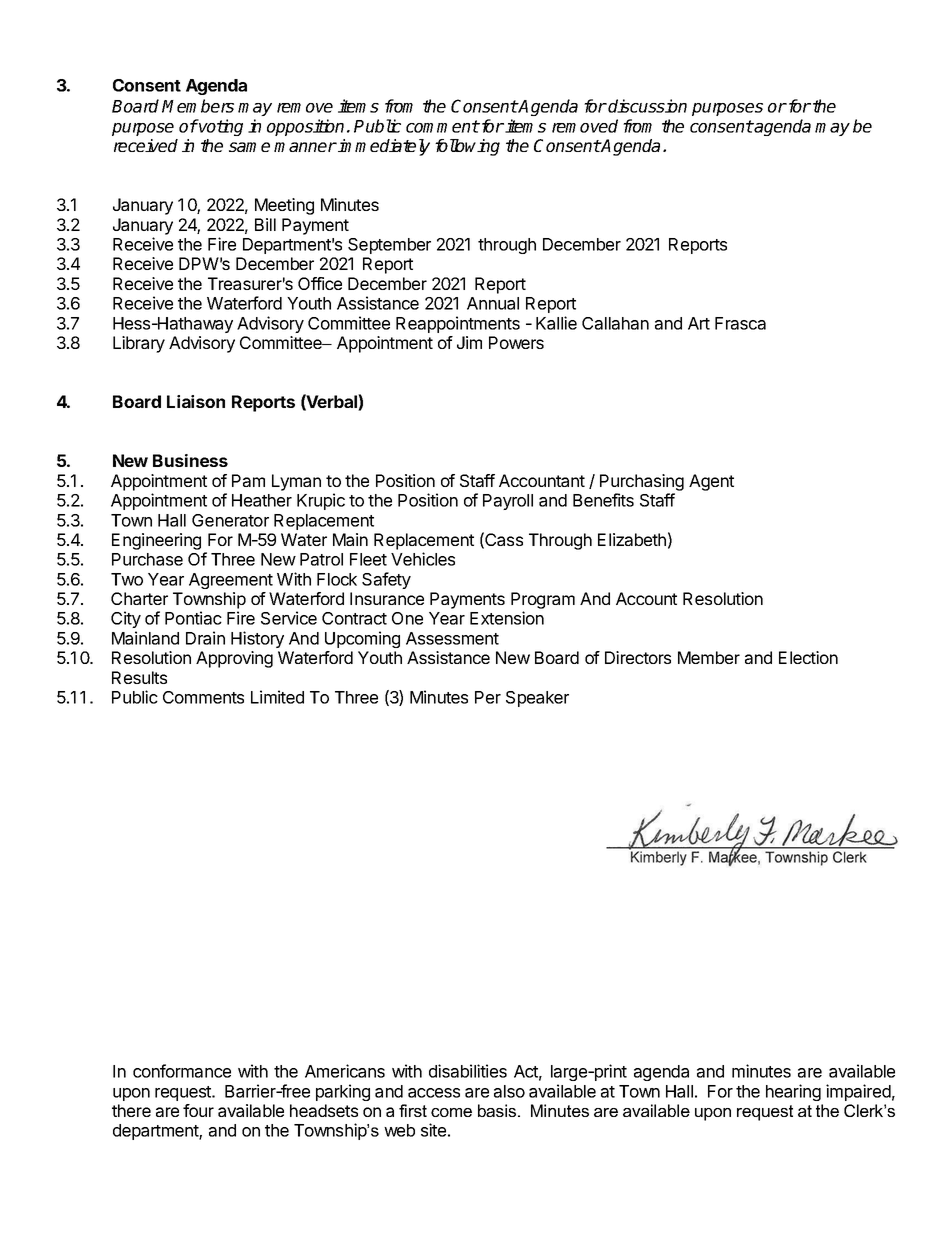 This screenshot has width=952, height=1233. I want to click on Per, so click(488, 697).
